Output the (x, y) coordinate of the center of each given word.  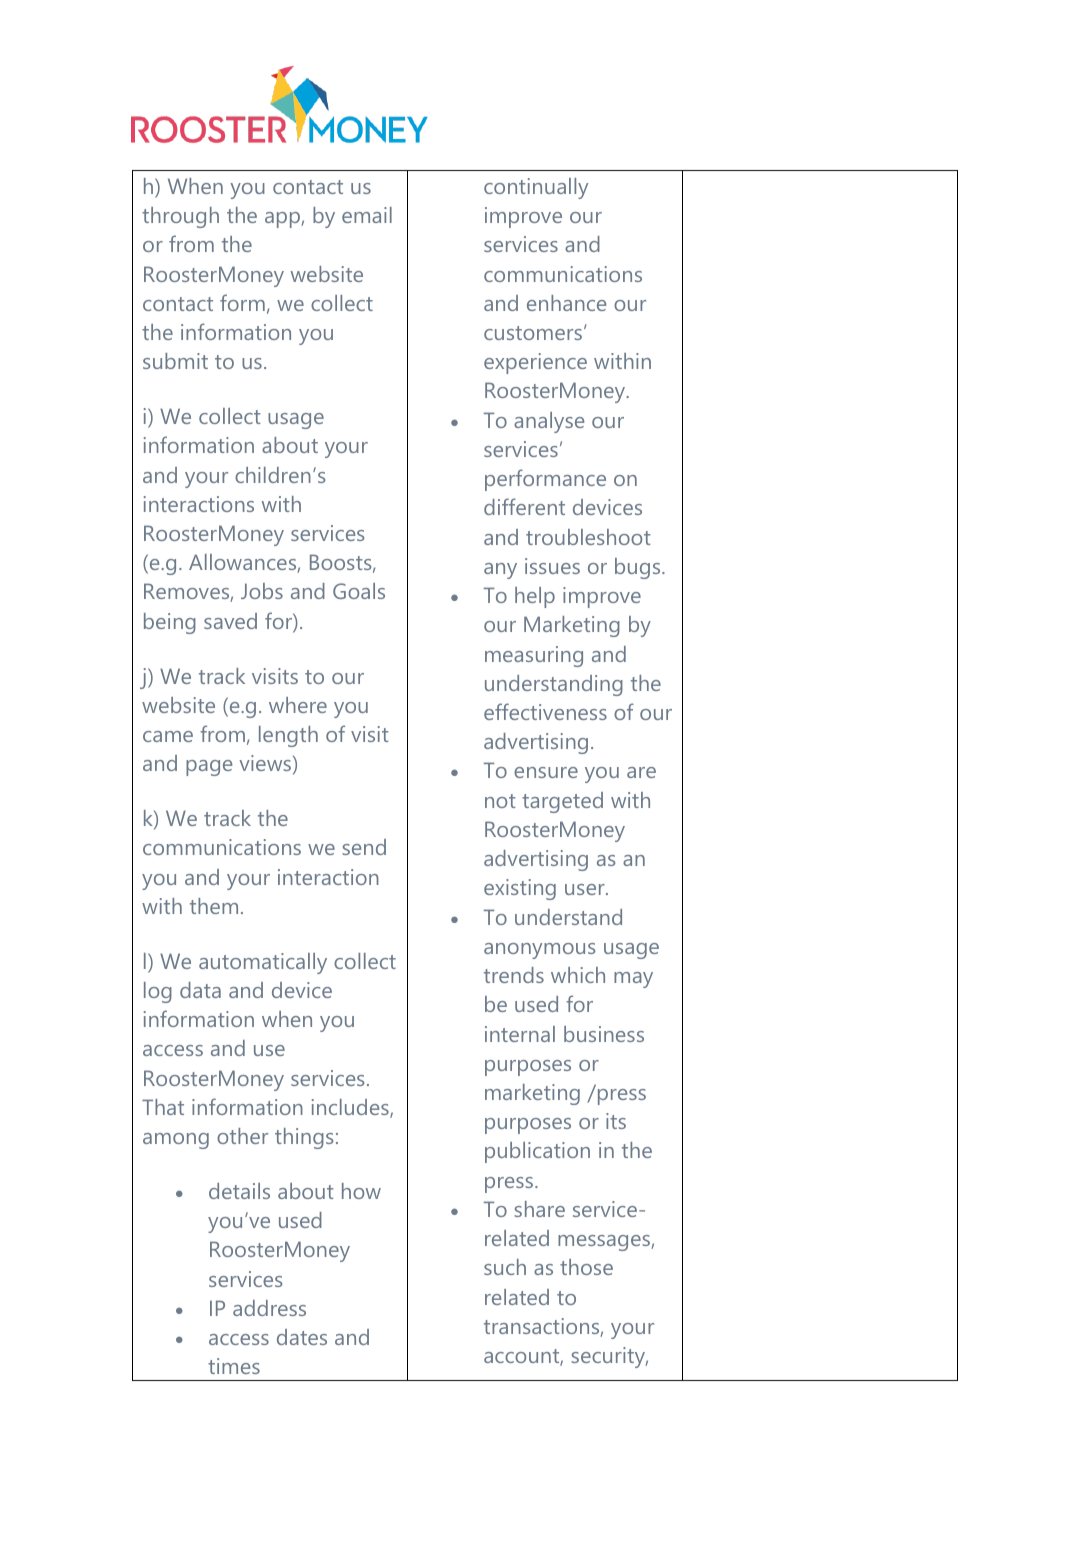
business (604, 1034)
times (234, 1366)
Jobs (262, 591)
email (367, 215)
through (180, 217)
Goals (359, 591)
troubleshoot (588, 537)
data (200, 990)
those (586, 1267)
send (364, 847)
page (209, 768)
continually (536, 188)
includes (351, 1108)
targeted (562, 802)
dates (302, 1337)
